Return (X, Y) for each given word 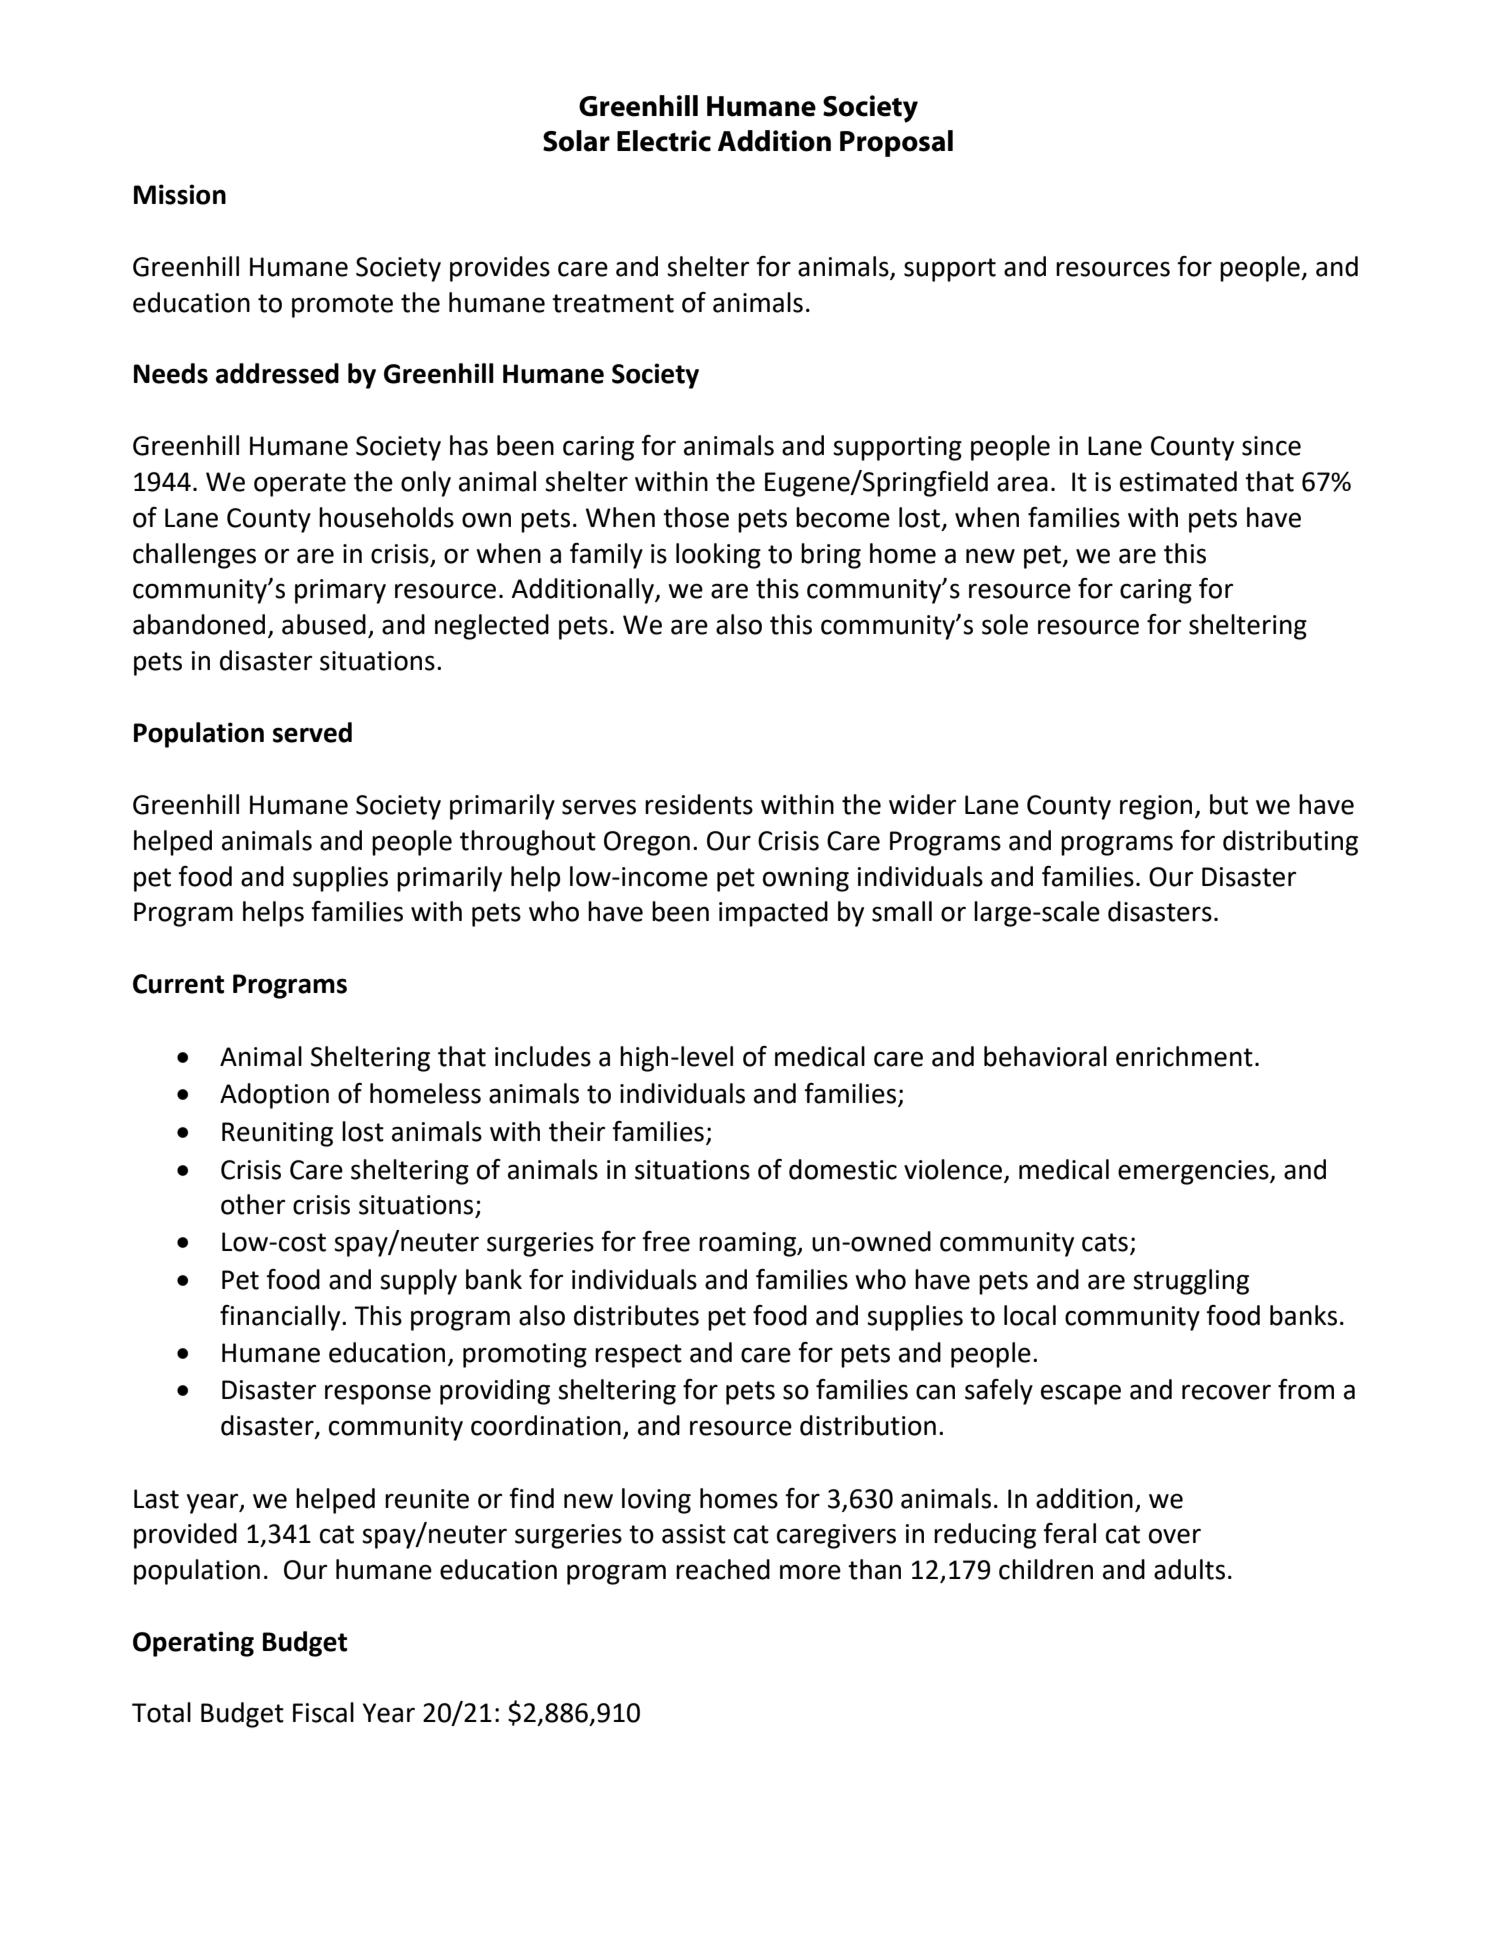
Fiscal (323, 1712)
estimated (1178, 481)
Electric (664, 141)
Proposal (896, 143)
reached (723, 1569)
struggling (1191, 1282)
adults (1189, 1569)
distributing (1290, 843)
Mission (180, 194)
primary (340, 591)
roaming (749, 1244)
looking (718, 556)
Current (178, 984)
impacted (773, 914)
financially (281, 1318)
